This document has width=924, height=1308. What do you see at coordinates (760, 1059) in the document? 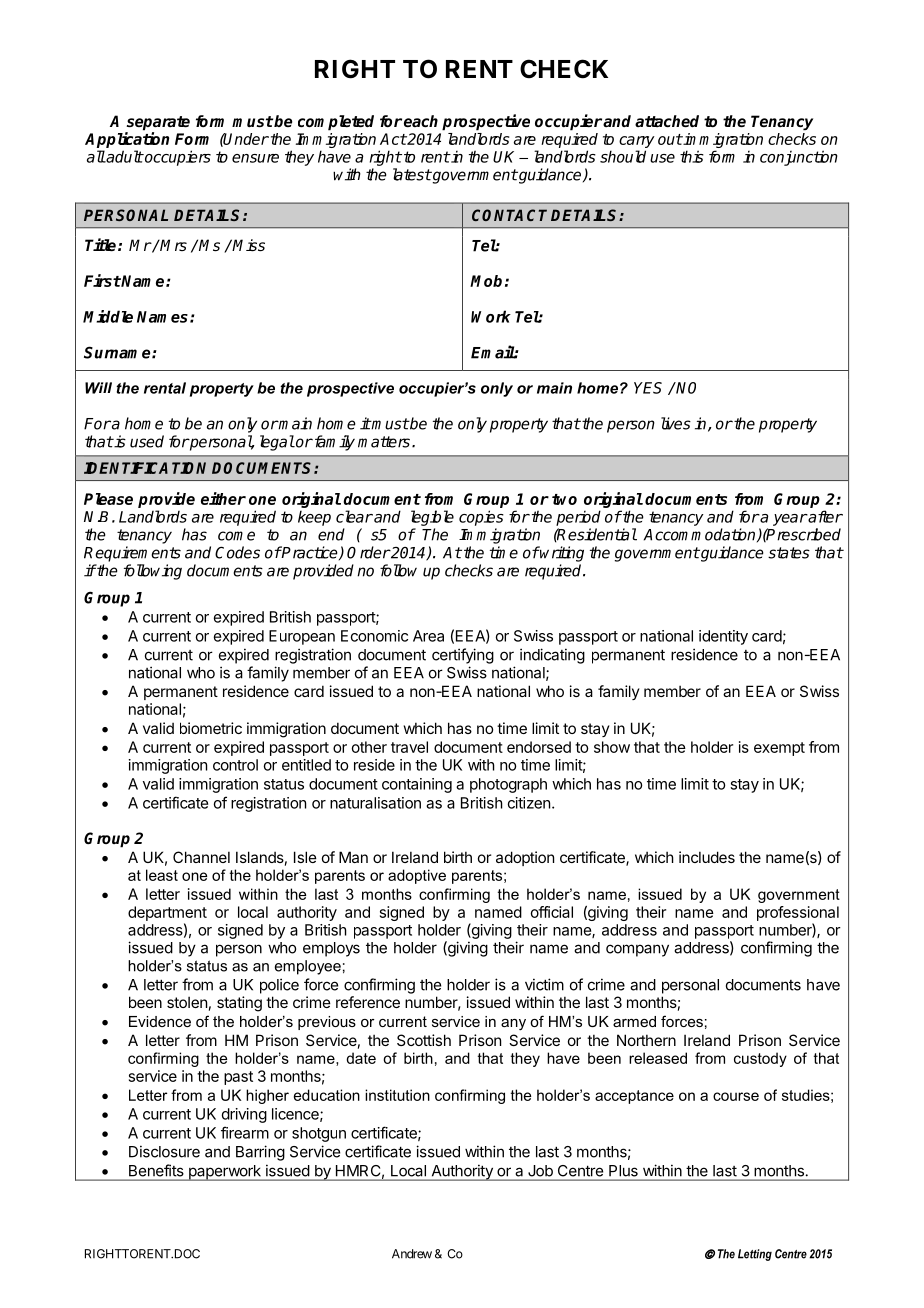
I see `custody` at bounding box center [760, 1059].
